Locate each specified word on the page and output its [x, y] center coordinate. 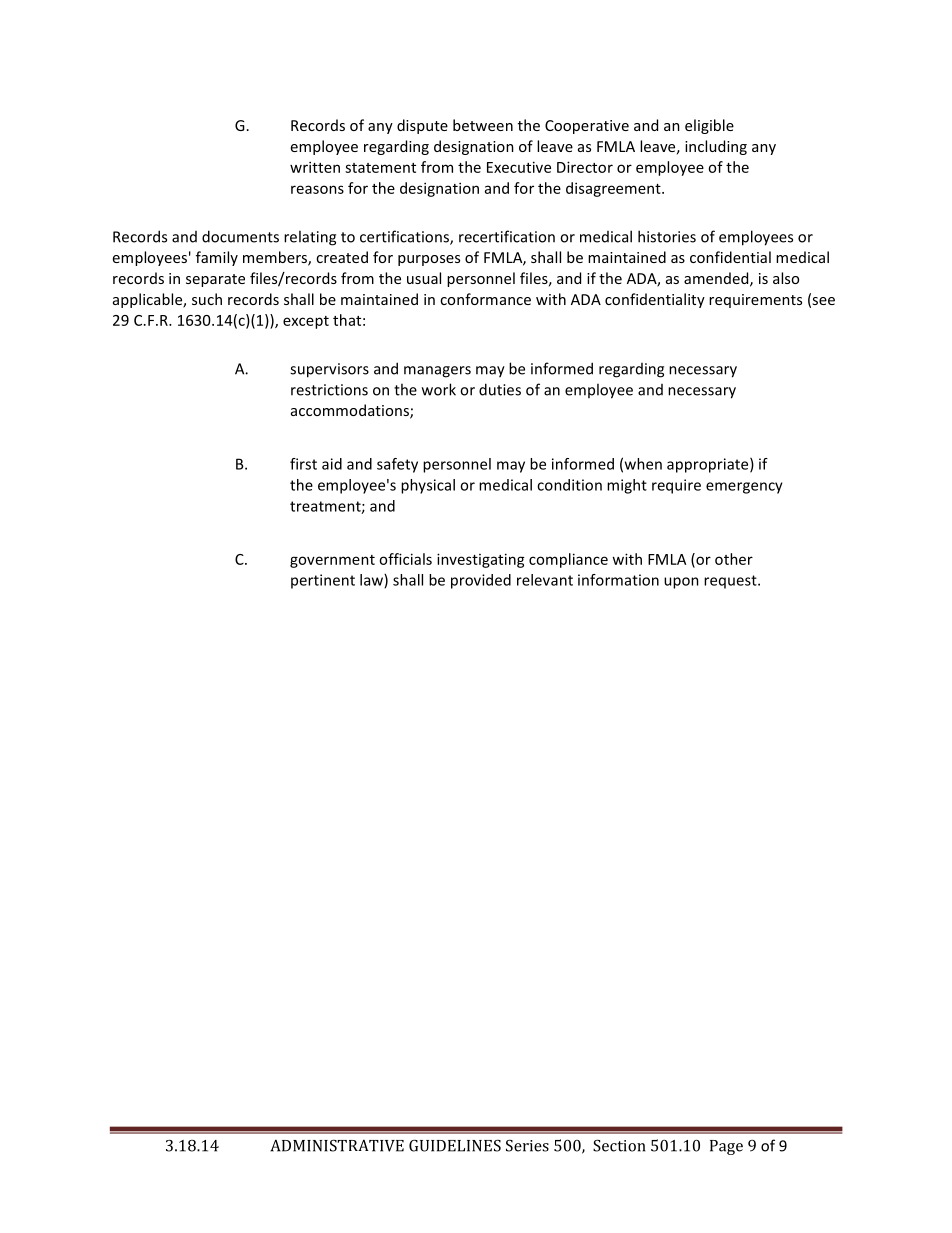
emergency [744, 488]
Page [726, 1147]
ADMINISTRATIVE [337, 1145]
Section [619, 1145]
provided [481, 581]
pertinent [323, 581]
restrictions [329, 390]
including [716, 147]
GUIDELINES [455, 1145]
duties [500, 389]
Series [527, 1145]
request [731, 582]
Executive [519, 167]
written [315, 167]
